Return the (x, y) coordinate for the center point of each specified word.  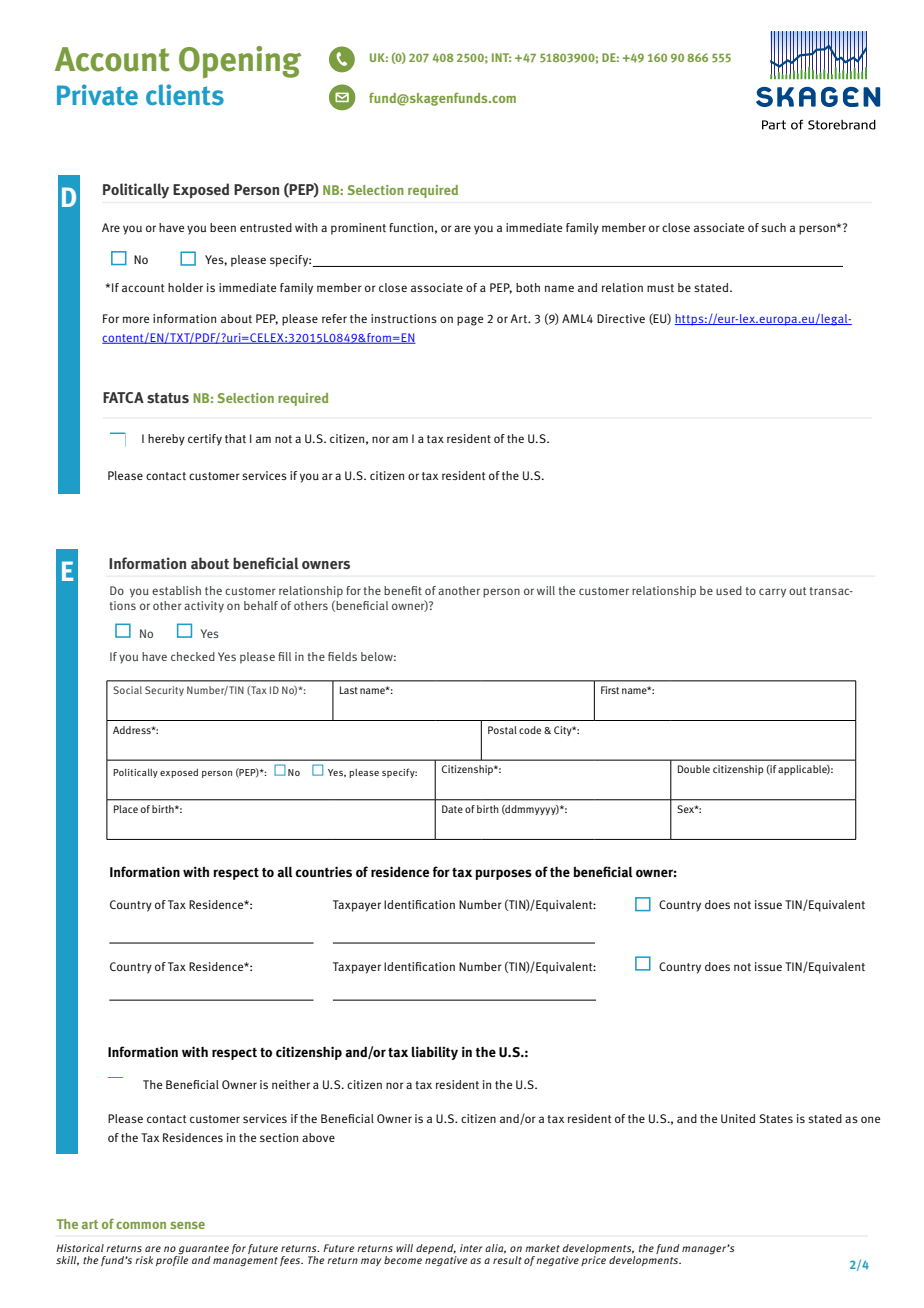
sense (187, 1225)
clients (185, 95)
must (660, 288)
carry (772, 593)
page (470, 321)
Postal (502, 730)
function (411, 227)
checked (193, 656)
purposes (503, 874)
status (168, 398)
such (773, 227)
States (776, 1118)
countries (323, 871)
